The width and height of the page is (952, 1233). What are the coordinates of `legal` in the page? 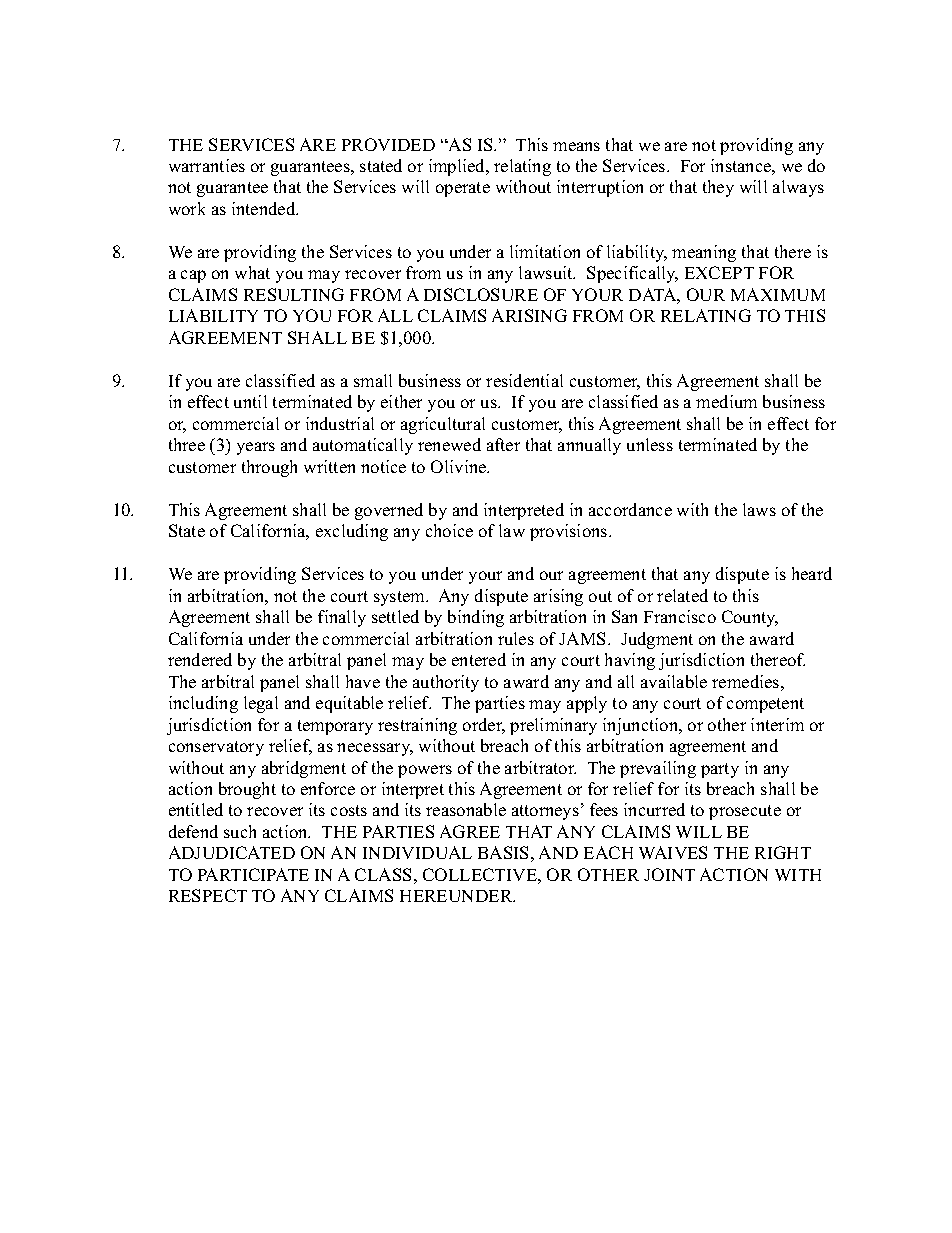 It's located at (261, 704).
